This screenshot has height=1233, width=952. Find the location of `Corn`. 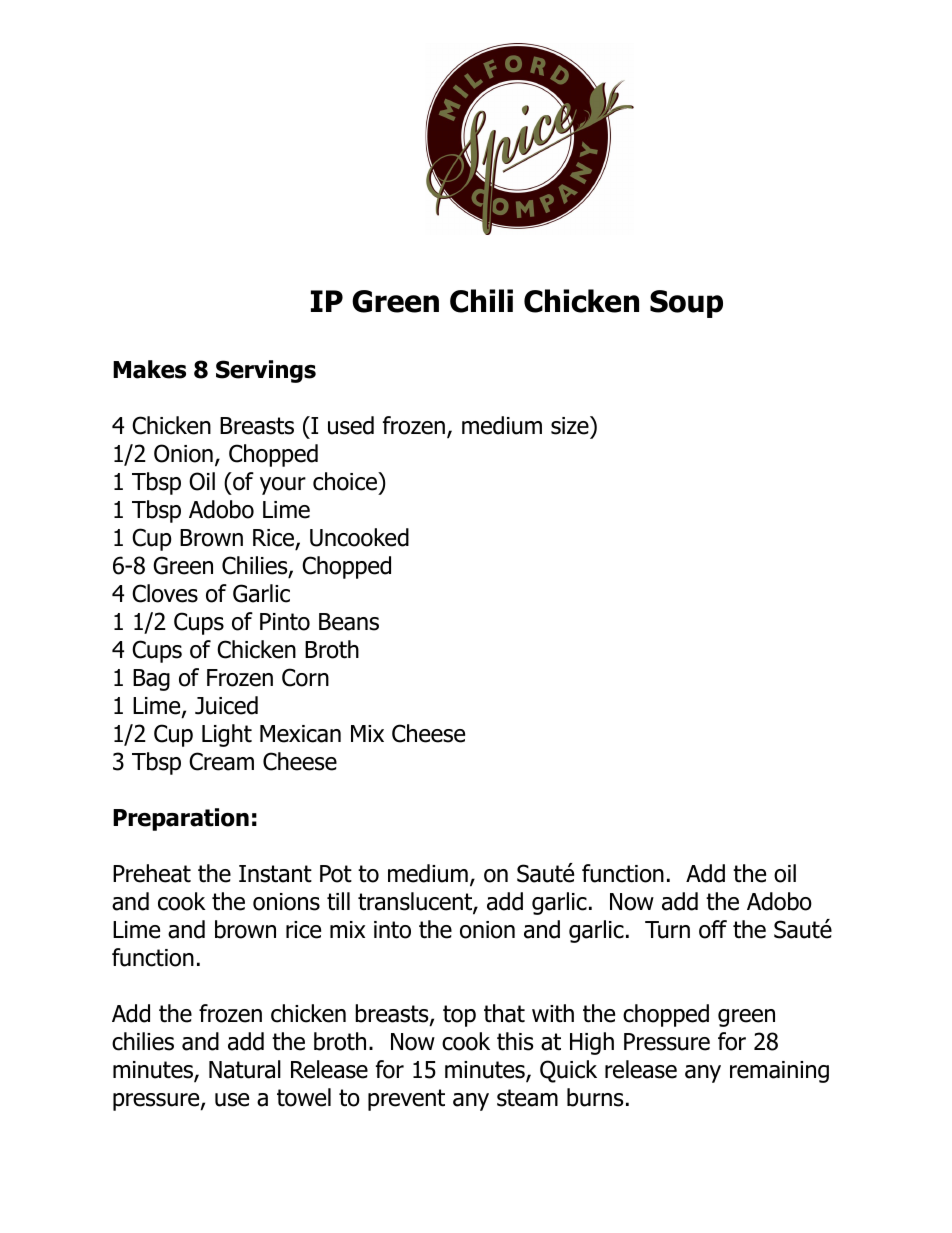

Corn is located at coordinates (305, 677).
